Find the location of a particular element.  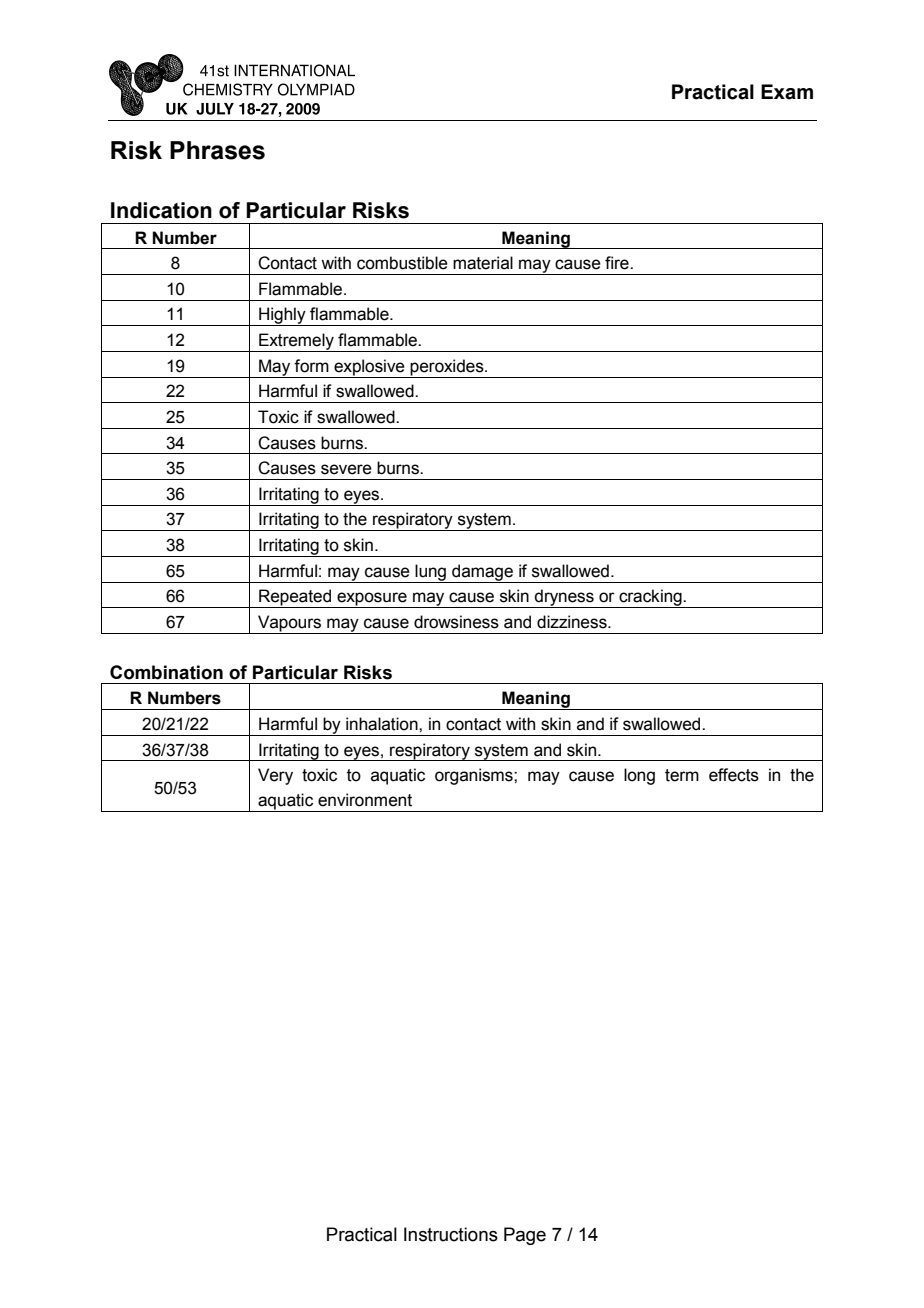

Instructions is located at coordinates (451, 1234).
